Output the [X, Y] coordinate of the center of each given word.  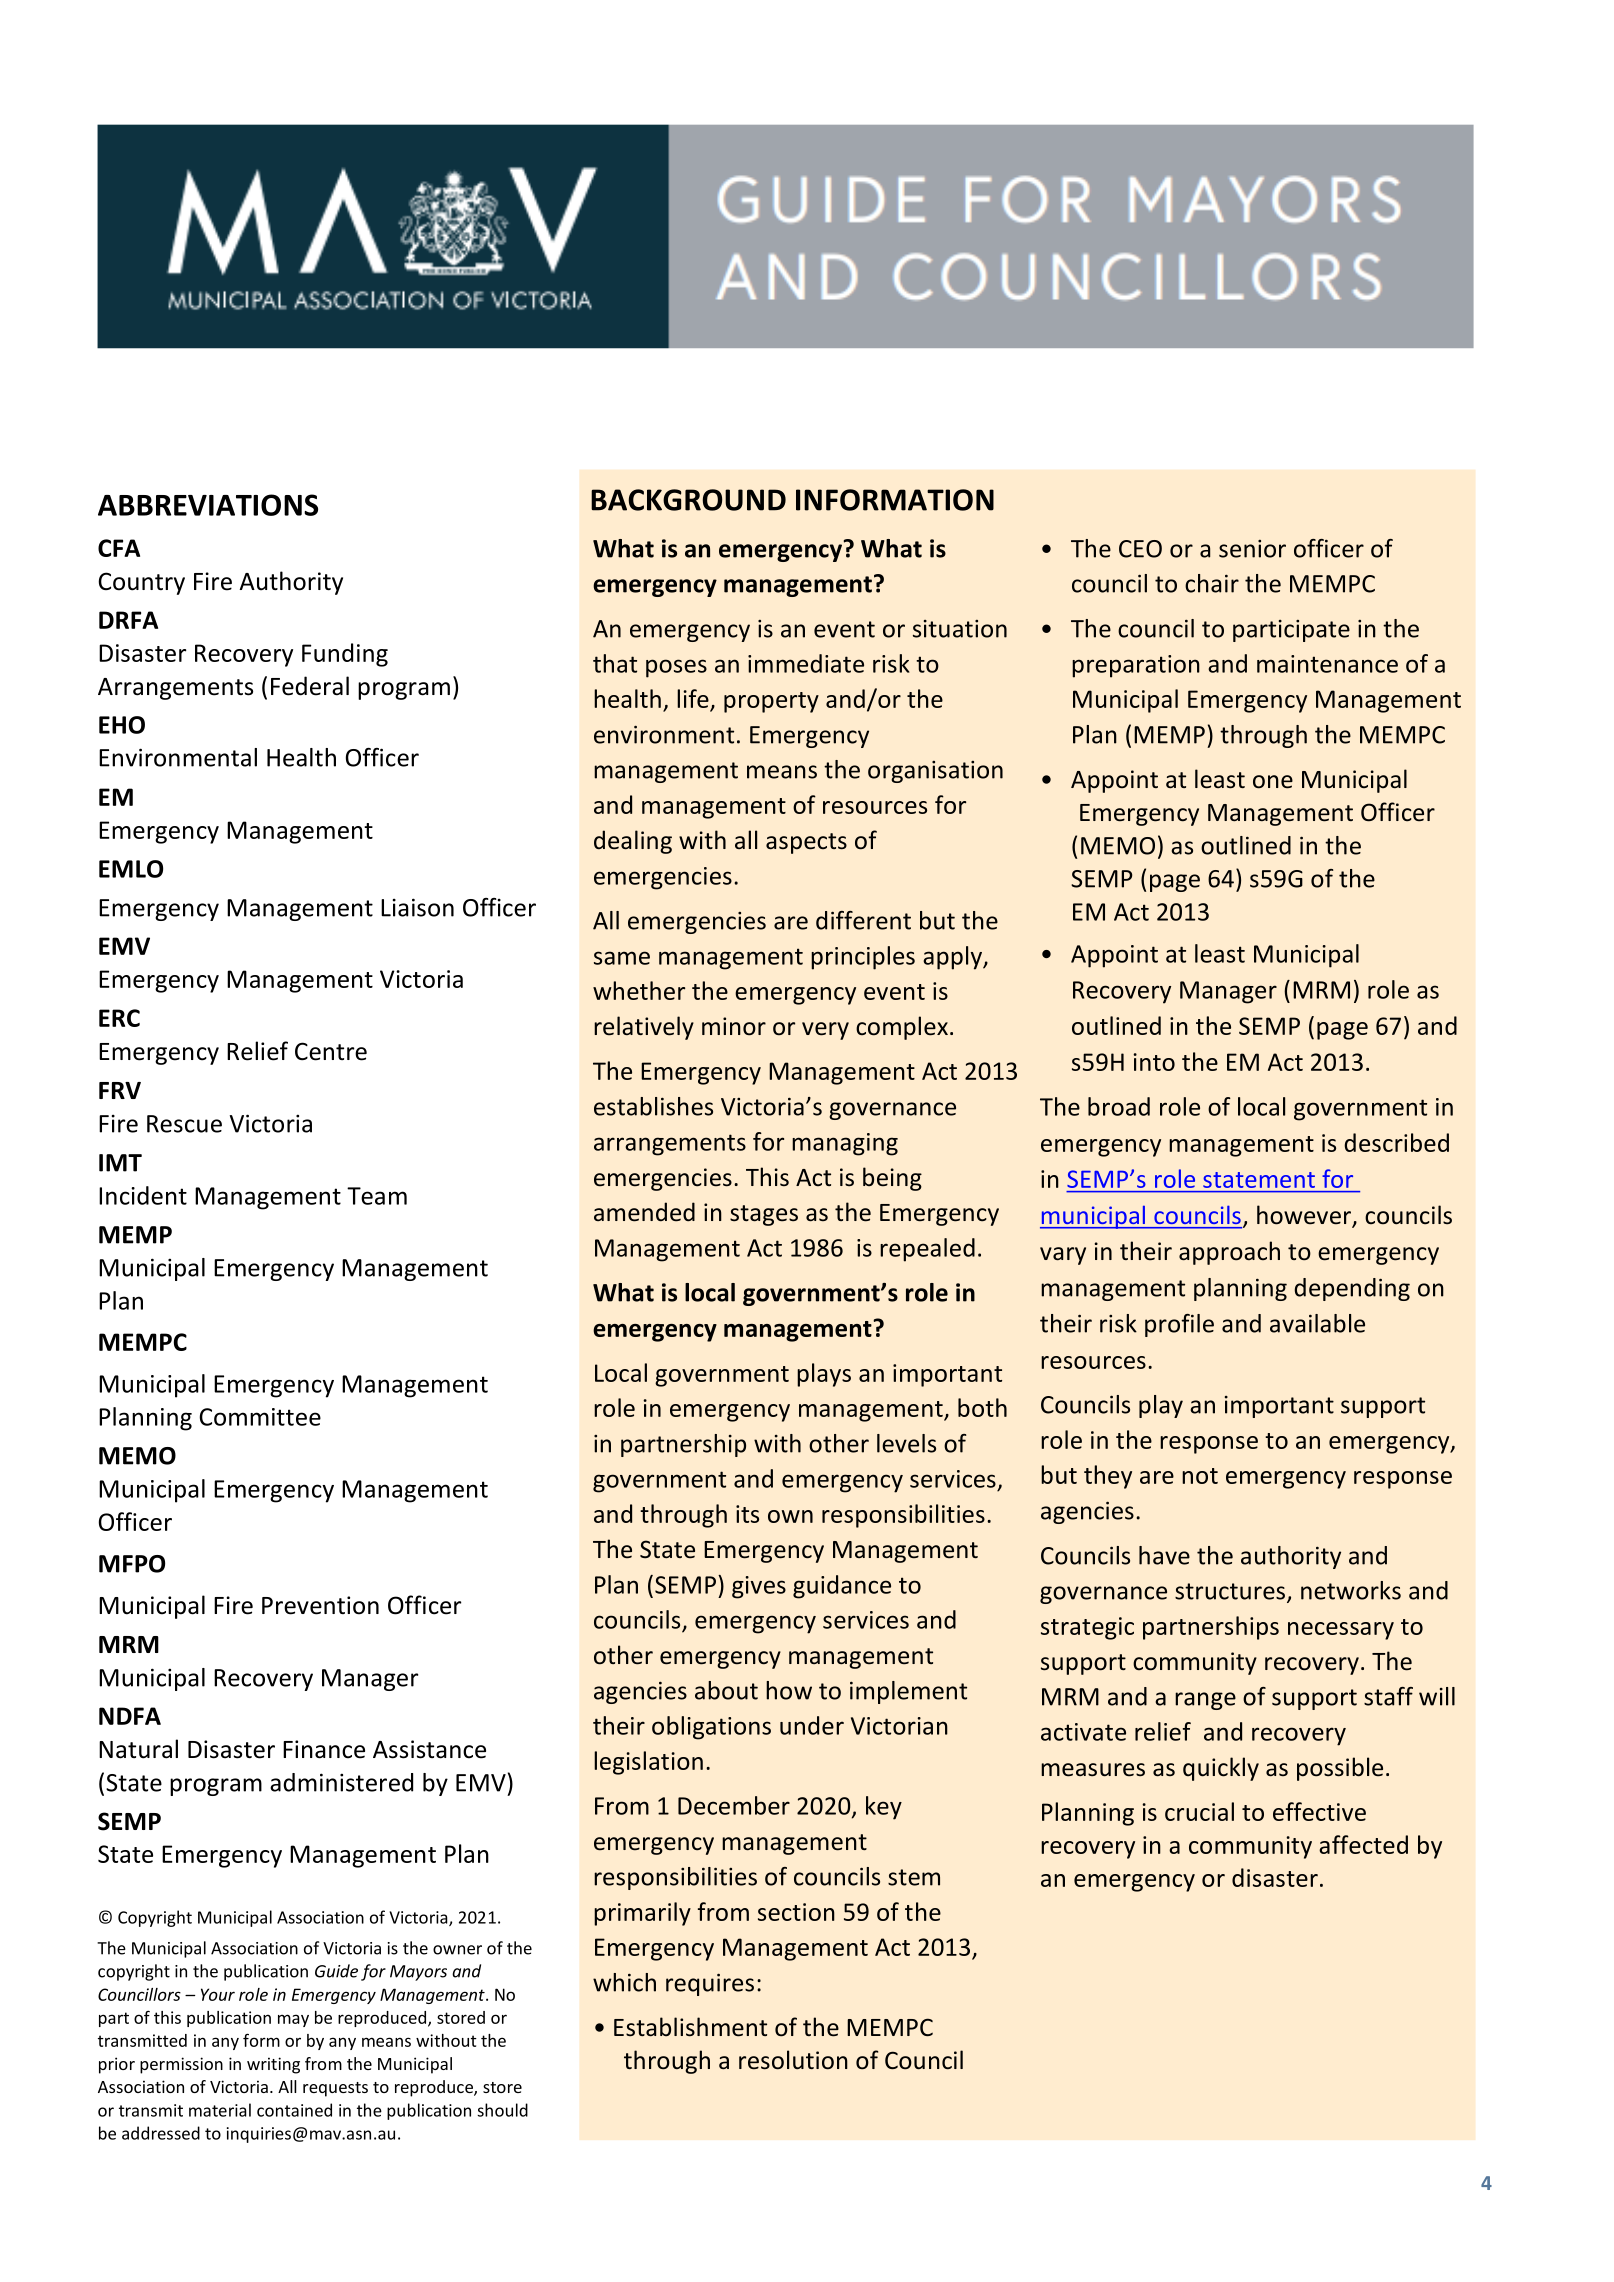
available [1317, 1323]
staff [1388, 1696]
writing [273, 2065]
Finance [324, 1749]
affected [1363, 1844]
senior [1252, 549]
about [726, 1690]
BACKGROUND [688, 500]
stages [764, 1215]
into [1154, 1062]
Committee [260, 1417]
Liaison [417, 907]
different [863, 920]
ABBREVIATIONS [208, 505]
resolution [793, 2060]
